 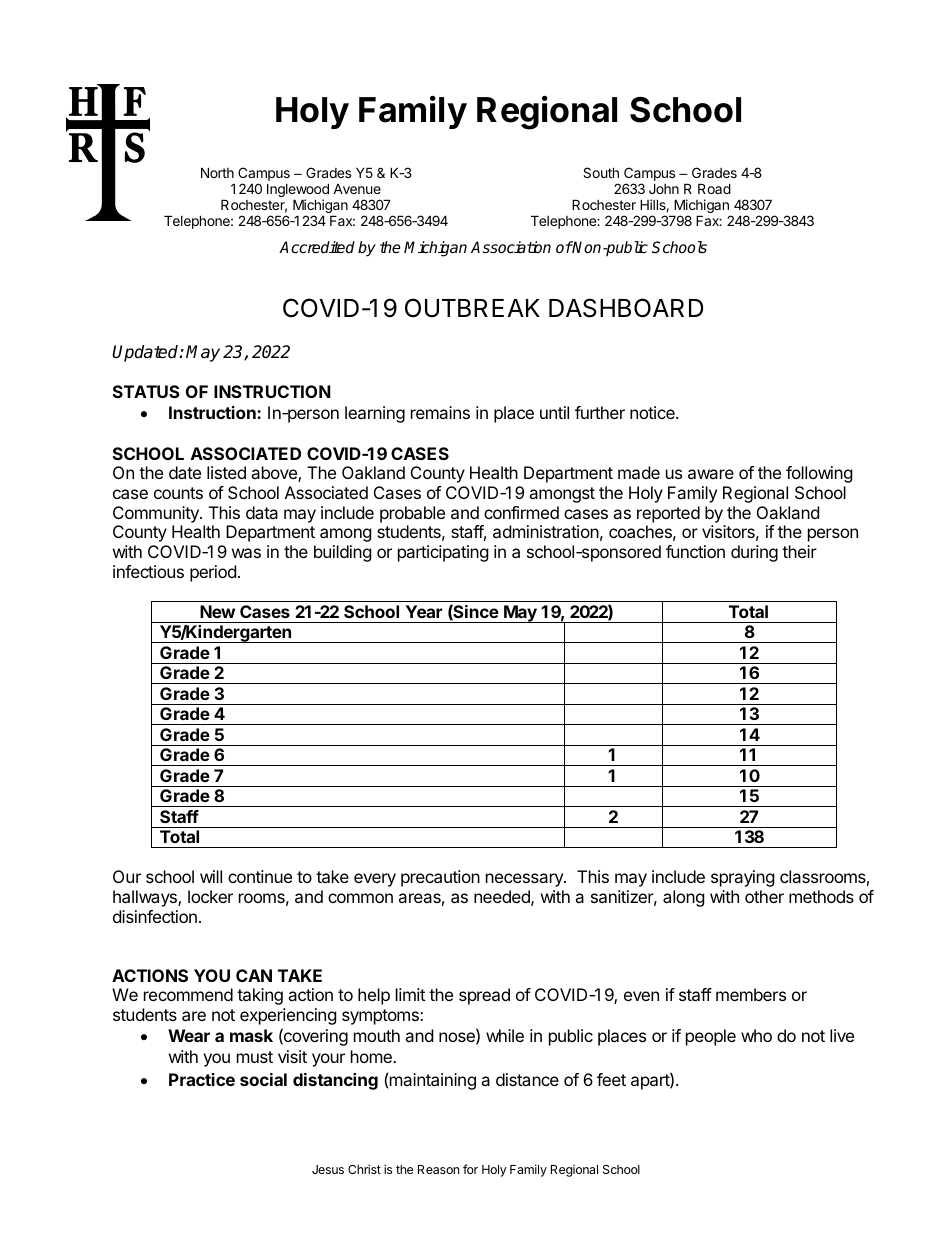 I want to click on during, so click(x=754, y=553).
